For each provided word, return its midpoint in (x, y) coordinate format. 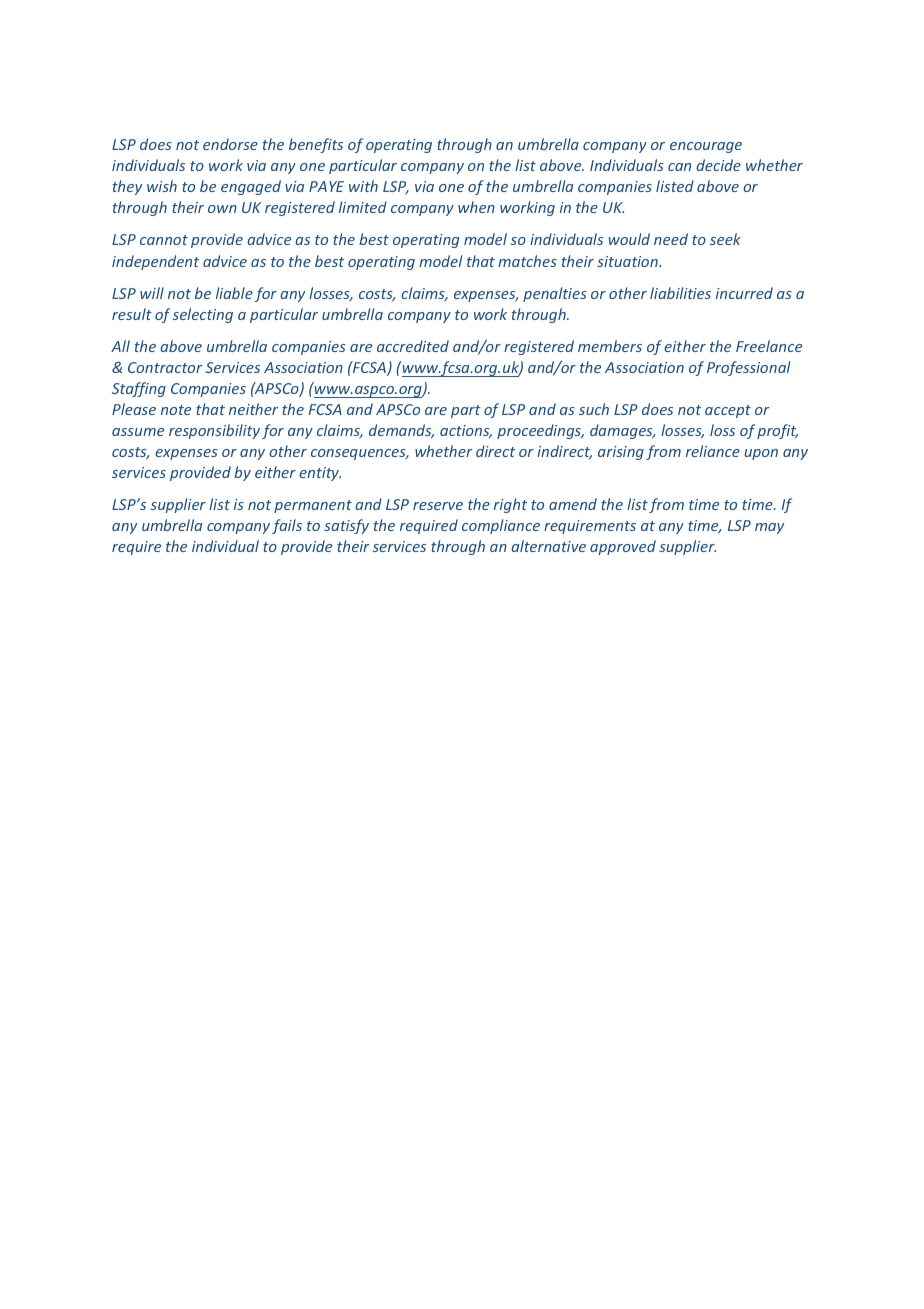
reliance (713, 451)
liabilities (680, 293)
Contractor (165, 367)
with (363, 186)
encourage (706, 147)
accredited (413, 346)
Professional (748, 368)
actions (466, 431)
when (476, 207)
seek (725, 239)
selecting (203, 315)
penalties (555, 294)
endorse (230, 144)
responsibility (214, 431)
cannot (164, 240)
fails (287, 526)
